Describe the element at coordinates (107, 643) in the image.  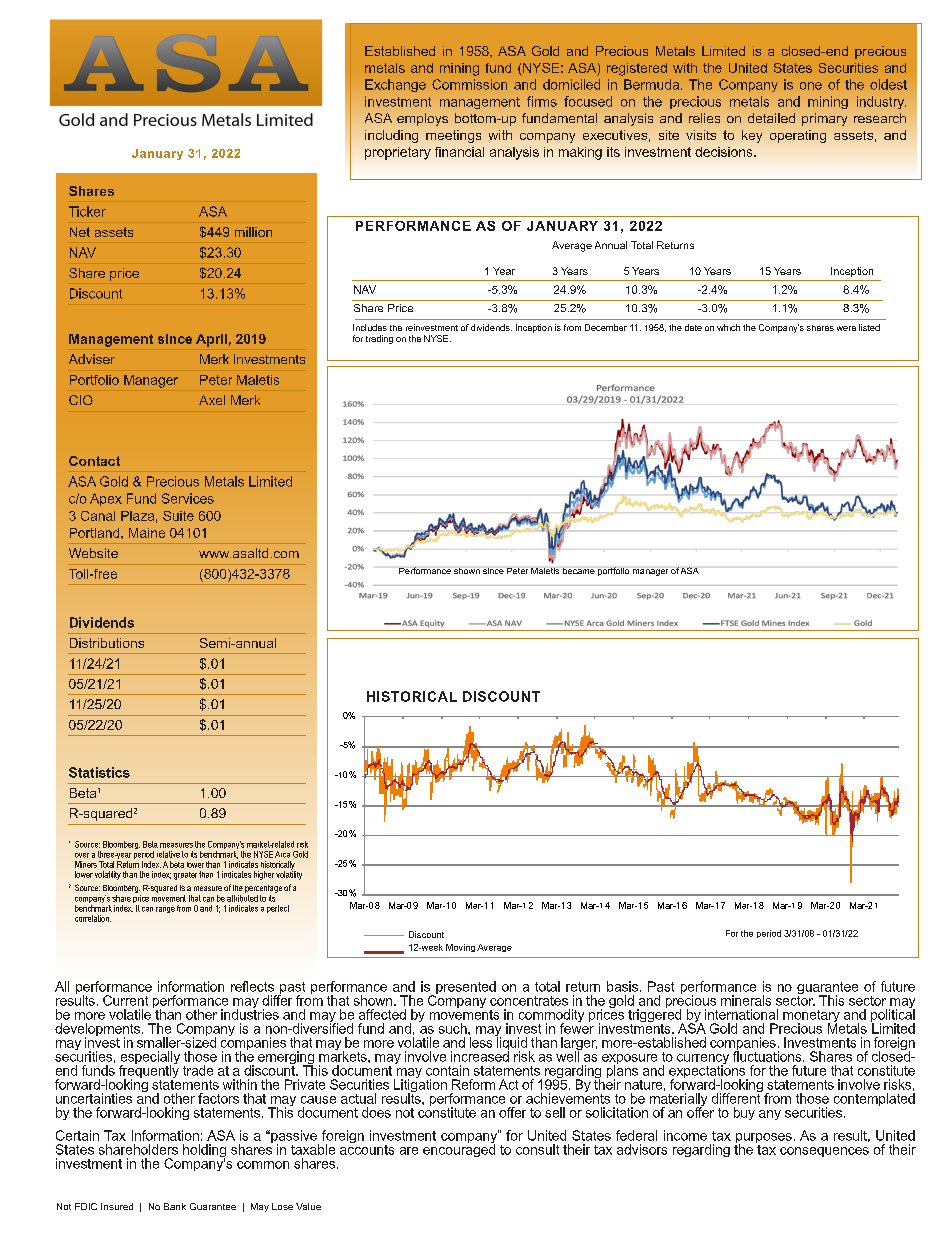
I see `Distributions` at that location.
